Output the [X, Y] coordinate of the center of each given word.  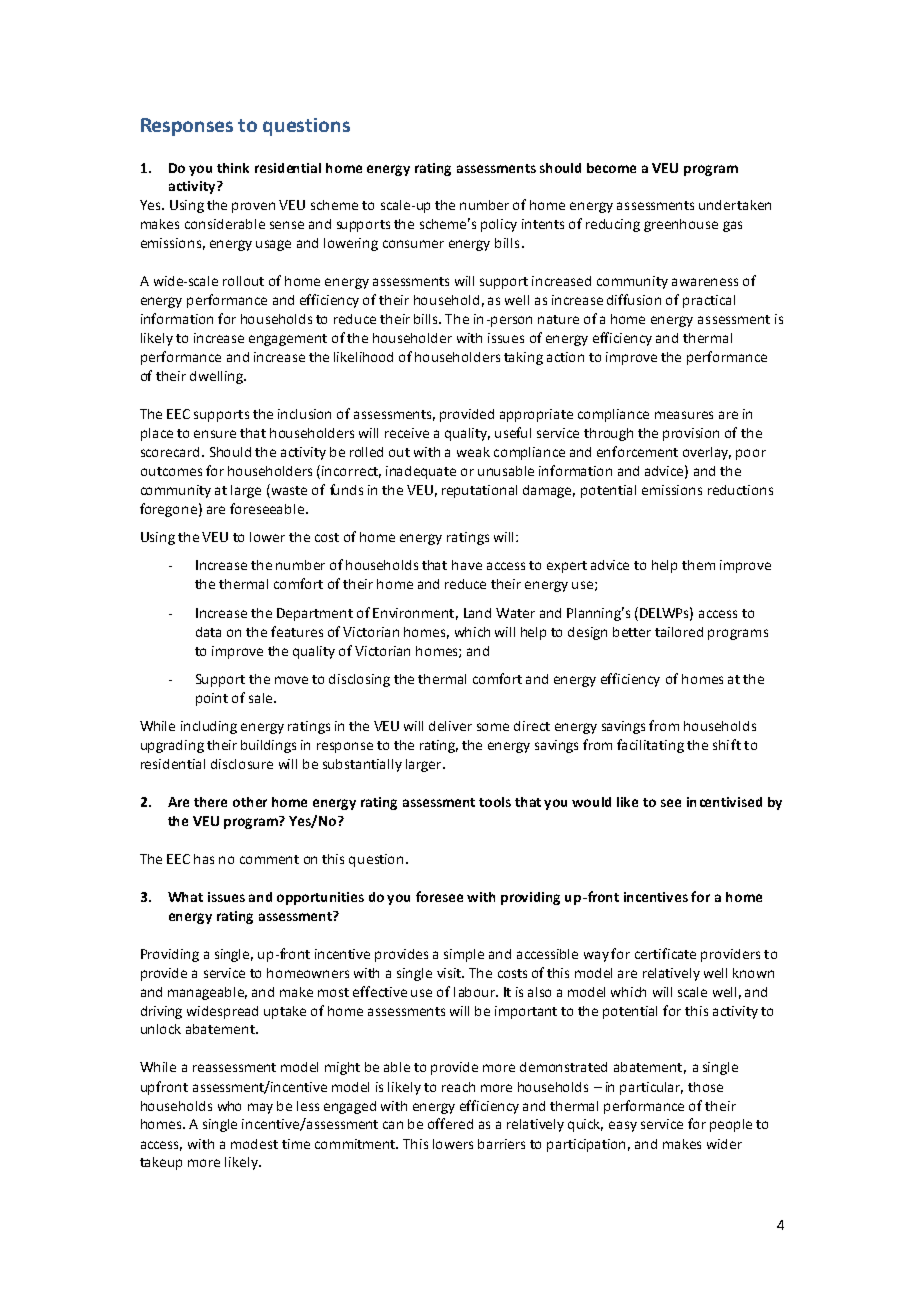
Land [477, 613]
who [229, 1106]
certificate [665, 953]
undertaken [735, 205]
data [208, 632]
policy [499, 225]
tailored [679, 632]
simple [464, 955]
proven [253, 207]
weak [473, 452]
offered [450, 1123]
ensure [215, 434]
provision [691, 434]
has [204, 859]
